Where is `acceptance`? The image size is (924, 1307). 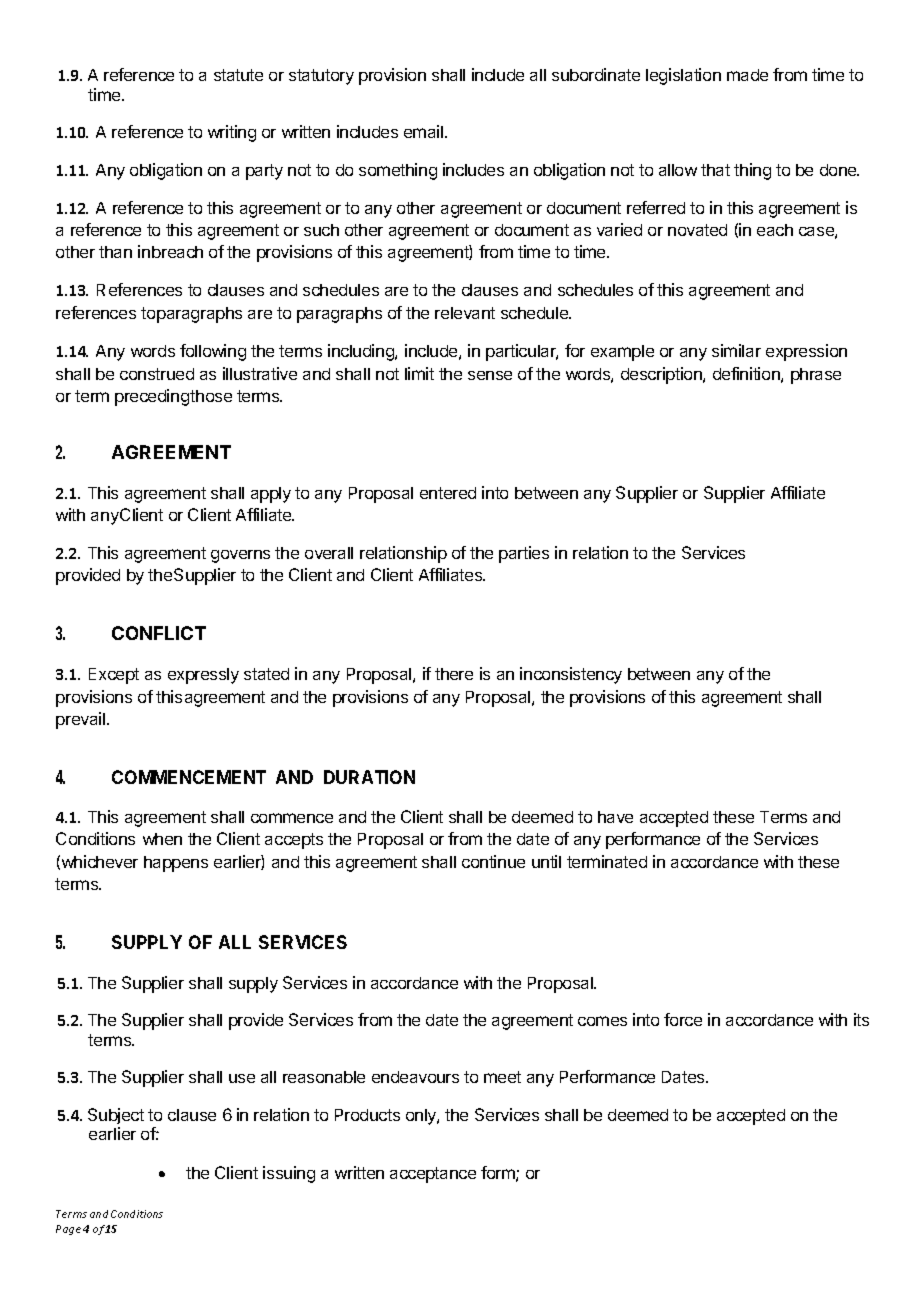 acceptance is located at coordinates (433, 1175).
